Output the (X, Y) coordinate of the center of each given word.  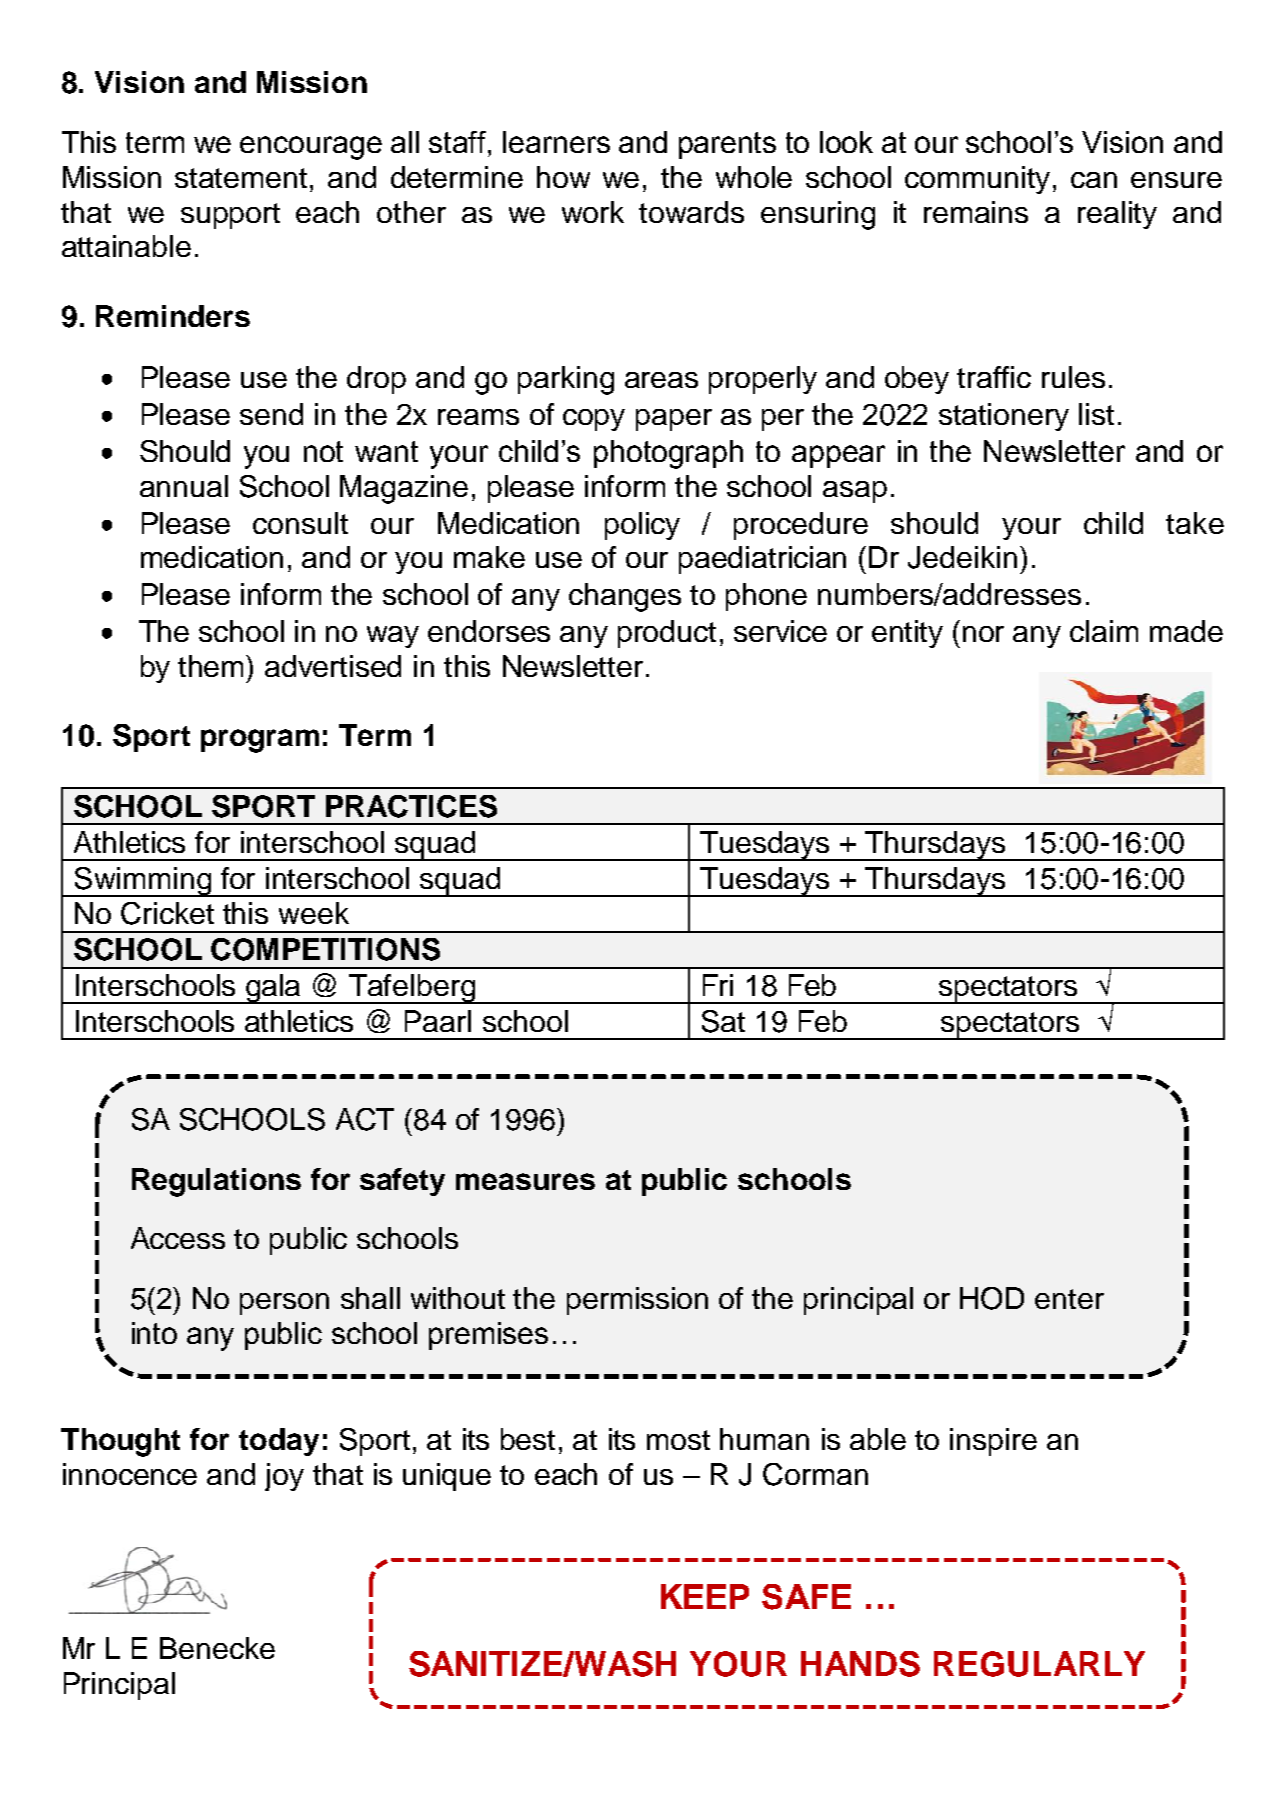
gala (274, 989)
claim (1104, 631)
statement (241, 178)
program (260, 741)
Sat (723, 1021)
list (1096, 414)
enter (1069, 1299)
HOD (992, 1298)
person (284, 1304)
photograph (668, 454)
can (1094, 180)
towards (691, 212)
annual (184, 486)
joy (284, 1477)
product (667, 634)
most (678, 1440)
